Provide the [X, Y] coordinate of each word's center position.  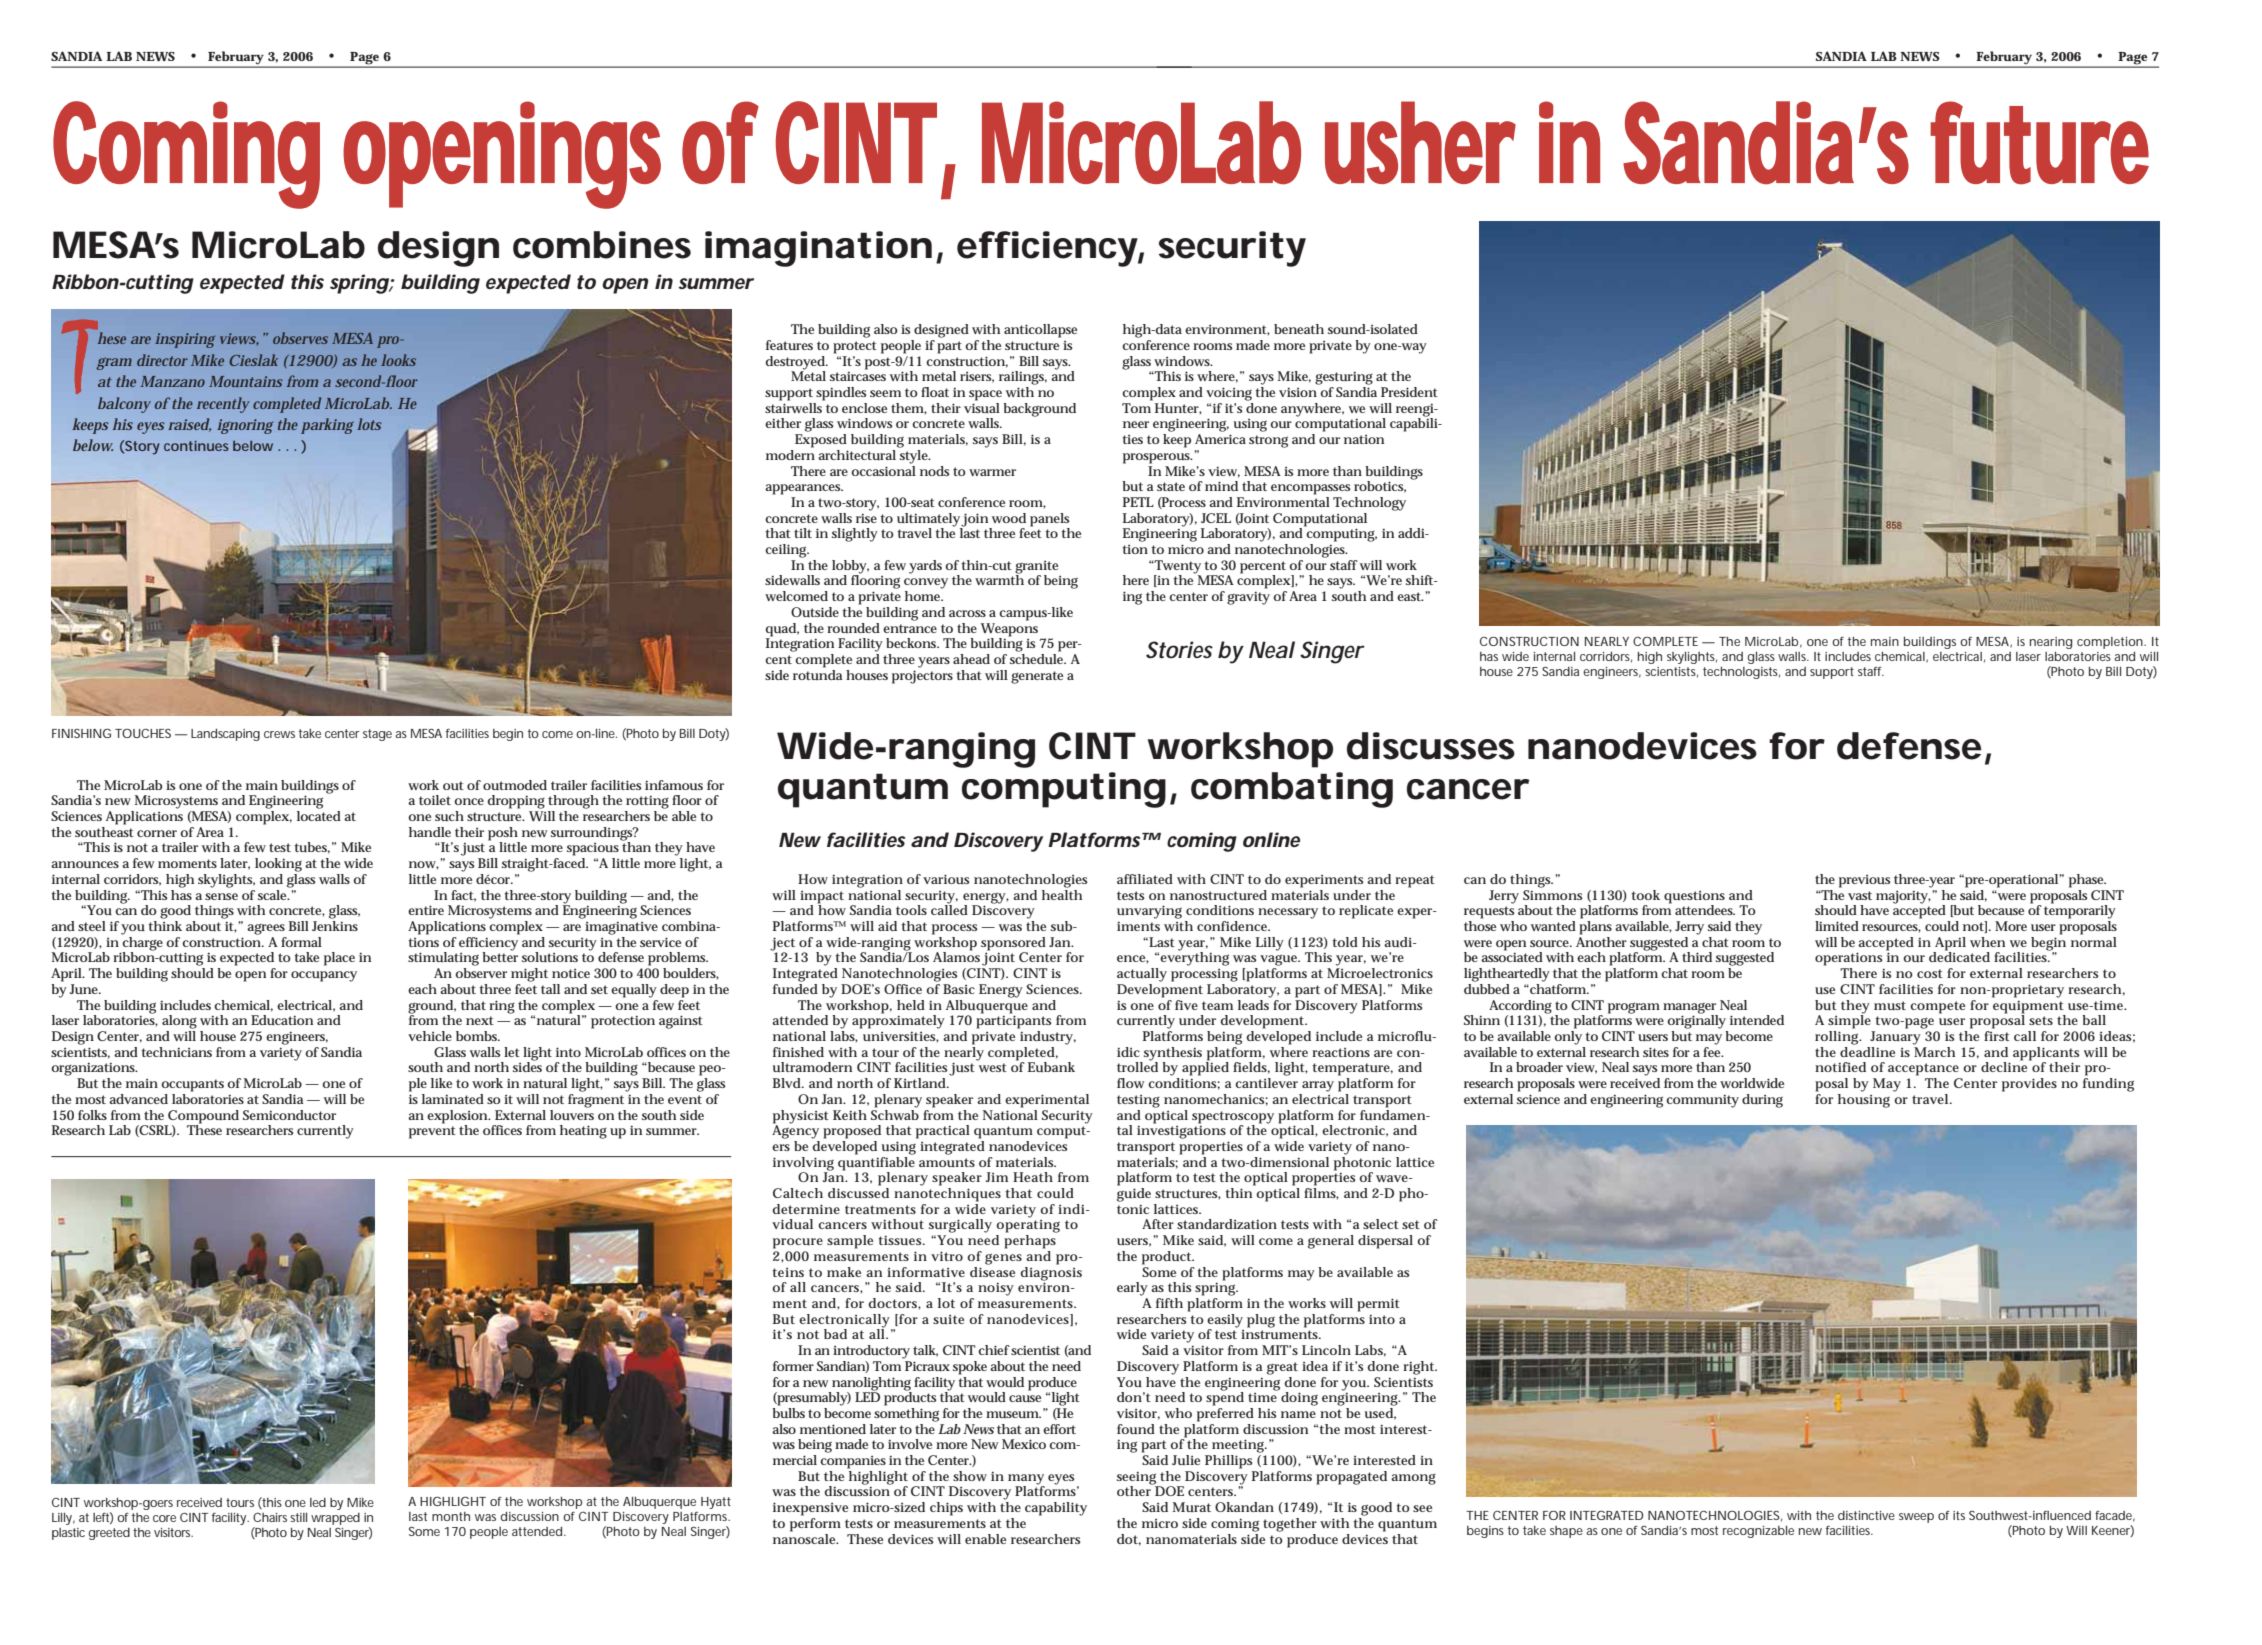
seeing [1138, 1479]
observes [300, 338]
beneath [1299, 329]
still [298, 1517]
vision [1298, 392]
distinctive [1866, 1515]
